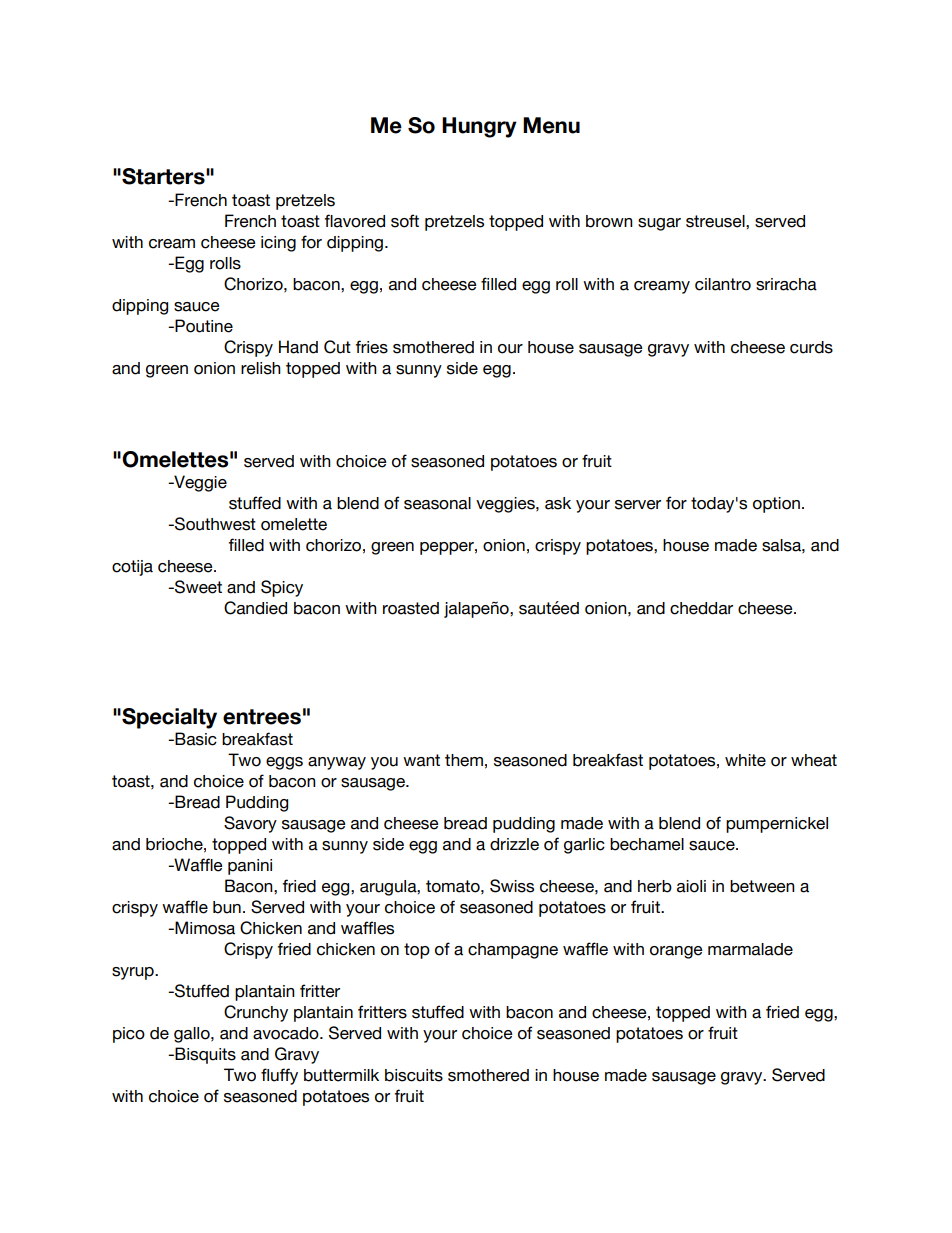  I want to click on Hungry, so click(479, 127).
